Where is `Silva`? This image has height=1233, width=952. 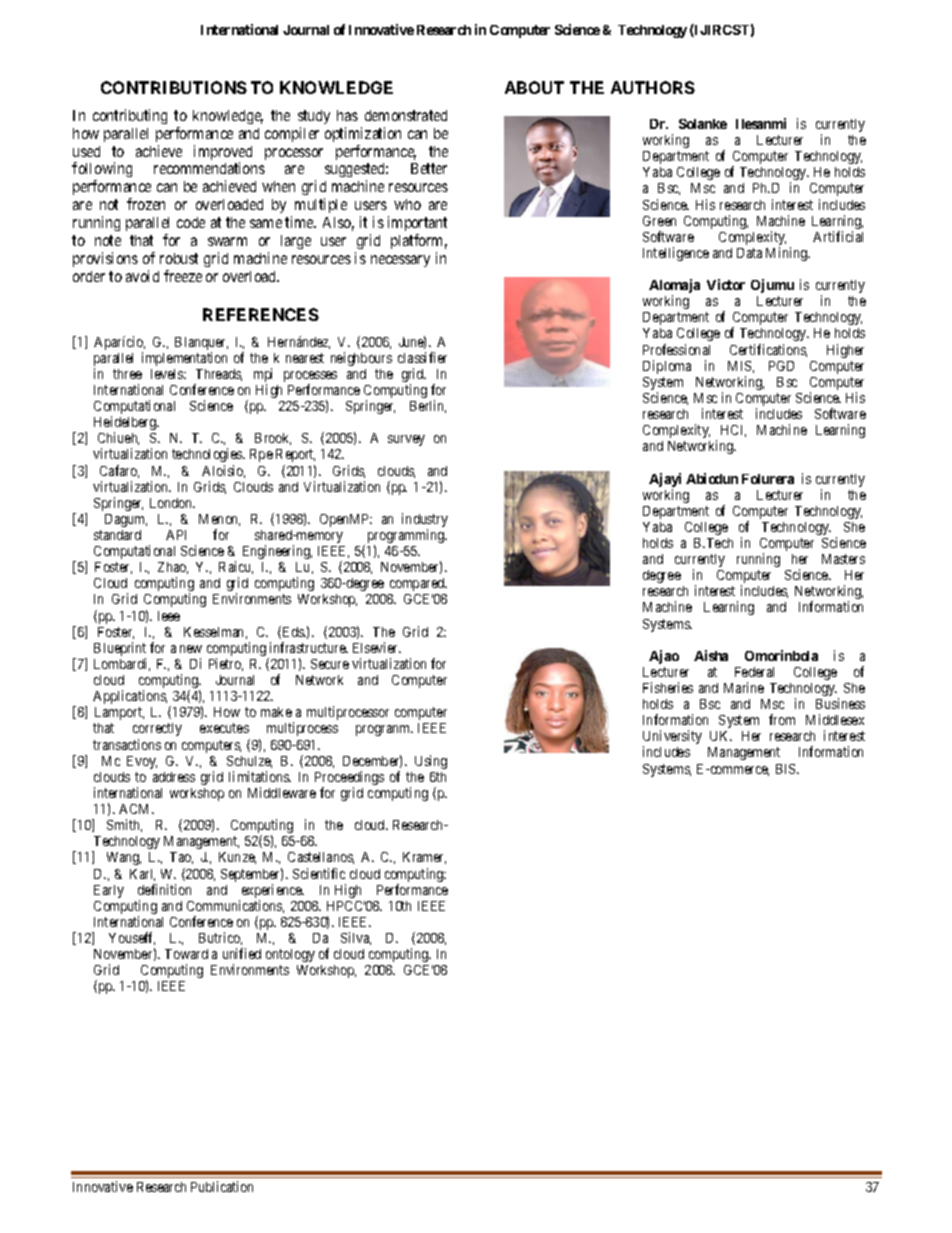 Silva is located at coordinates (356, 938).
